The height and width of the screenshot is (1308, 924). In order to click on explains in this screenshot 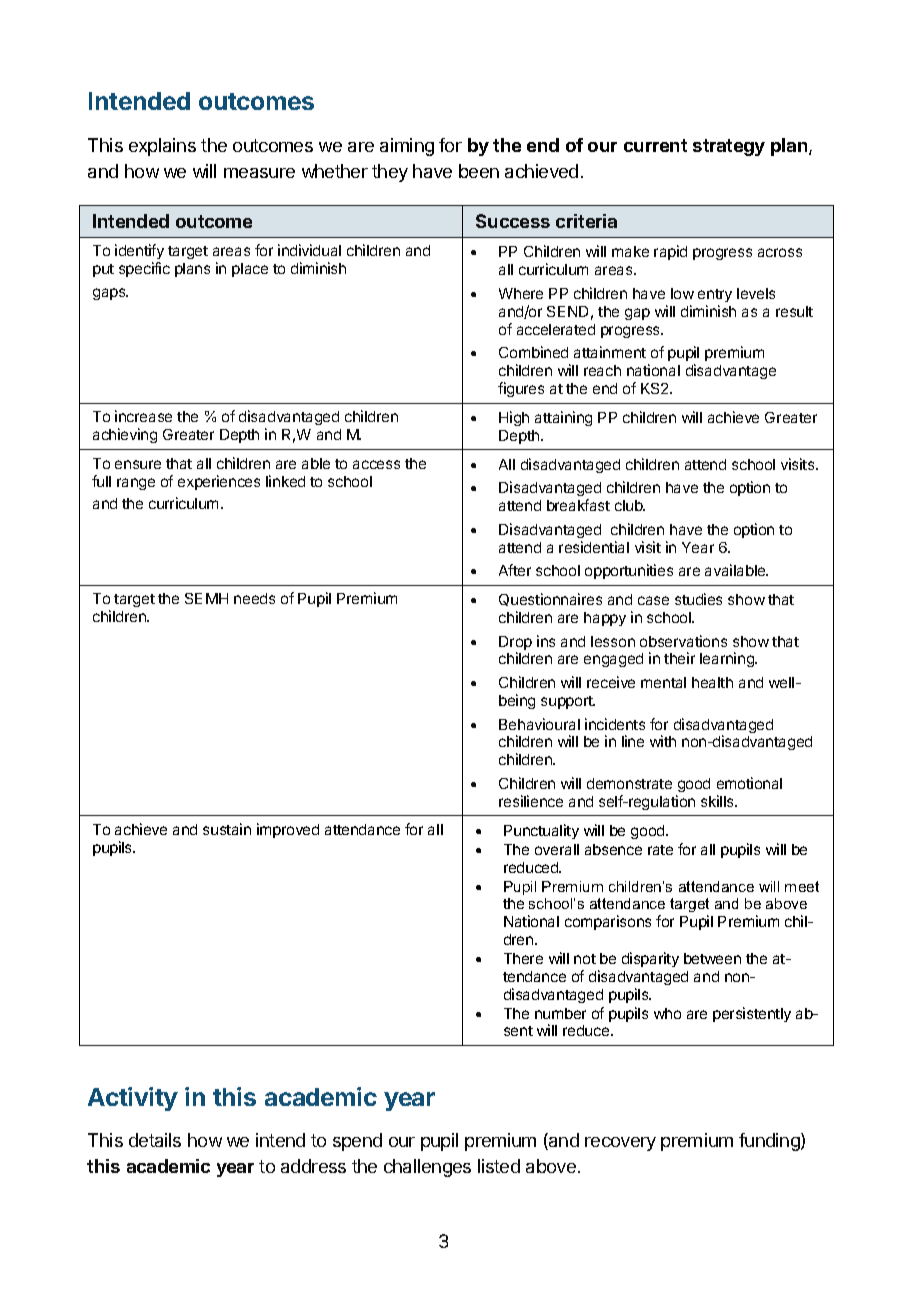, I will do `click(162, 147)`.
